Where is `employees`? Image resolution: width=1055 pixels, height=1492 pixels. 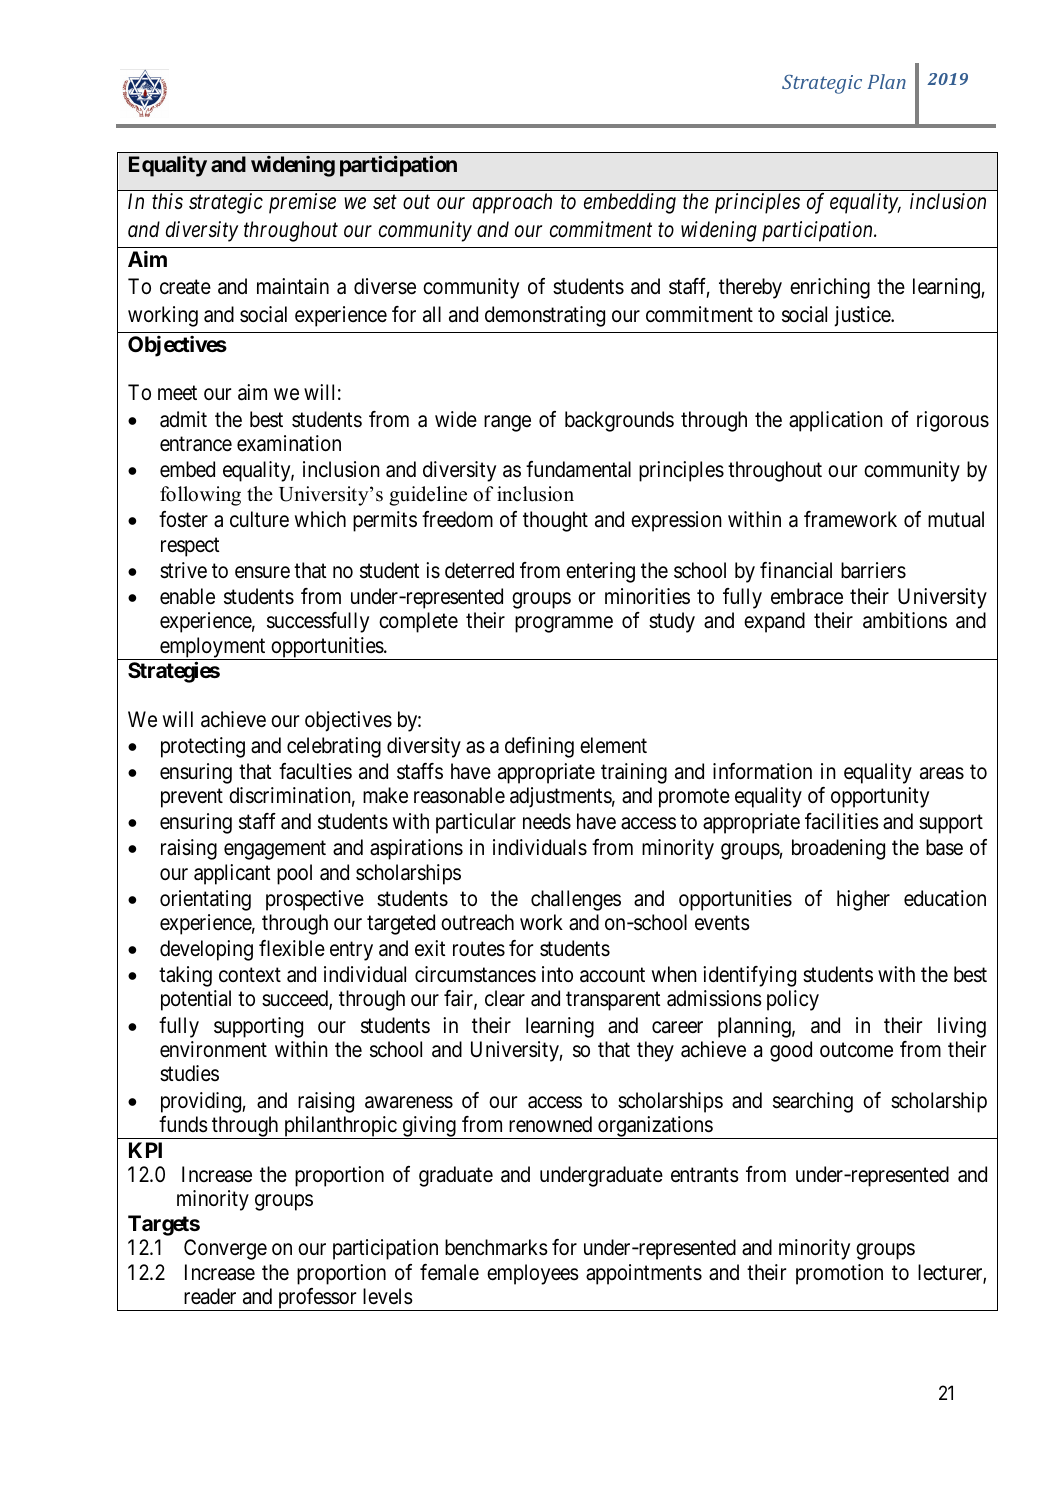
employees is located at coordinates (533, 1274).
